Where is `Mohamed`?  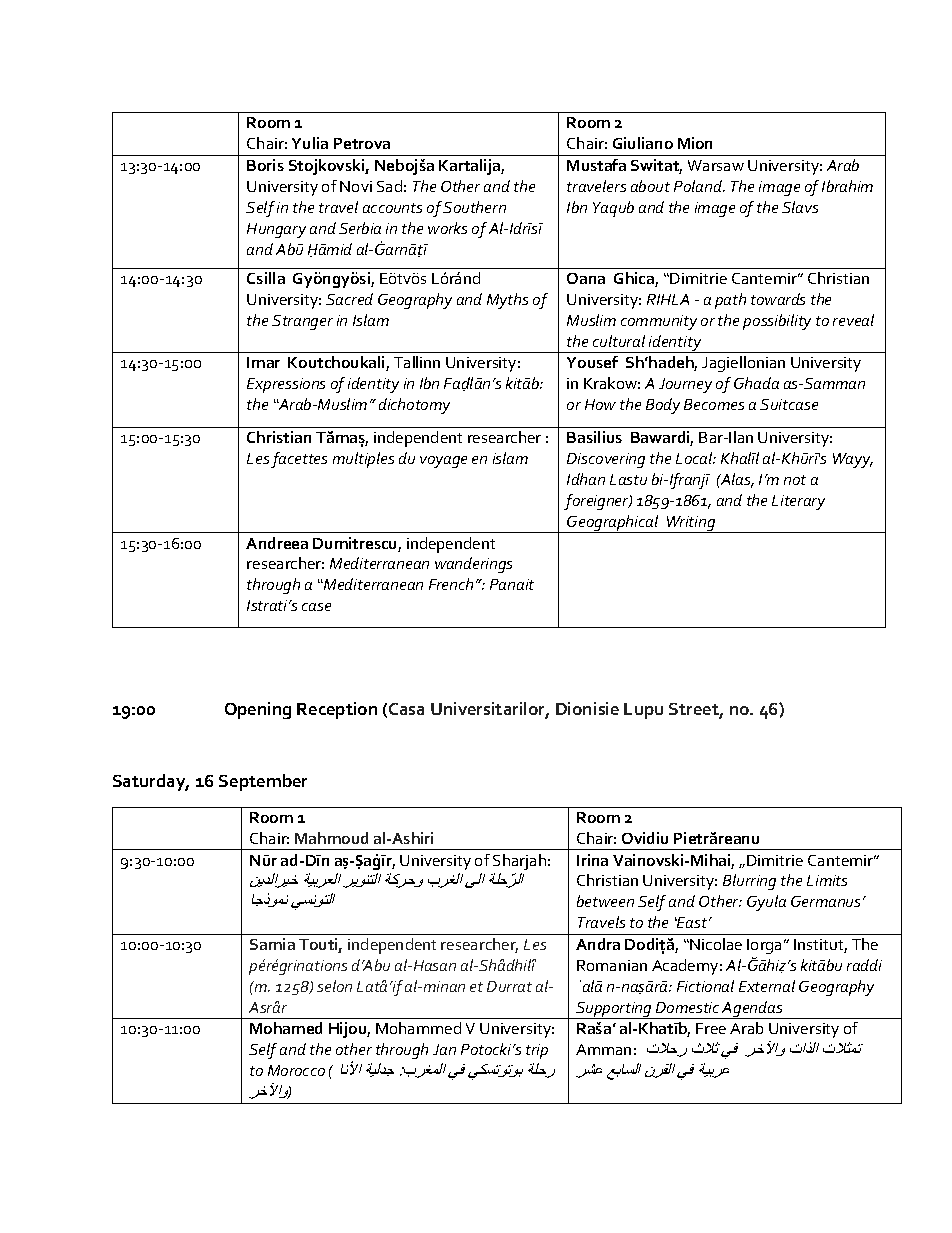 Mohamed is located at coordinates (286, 1028).
